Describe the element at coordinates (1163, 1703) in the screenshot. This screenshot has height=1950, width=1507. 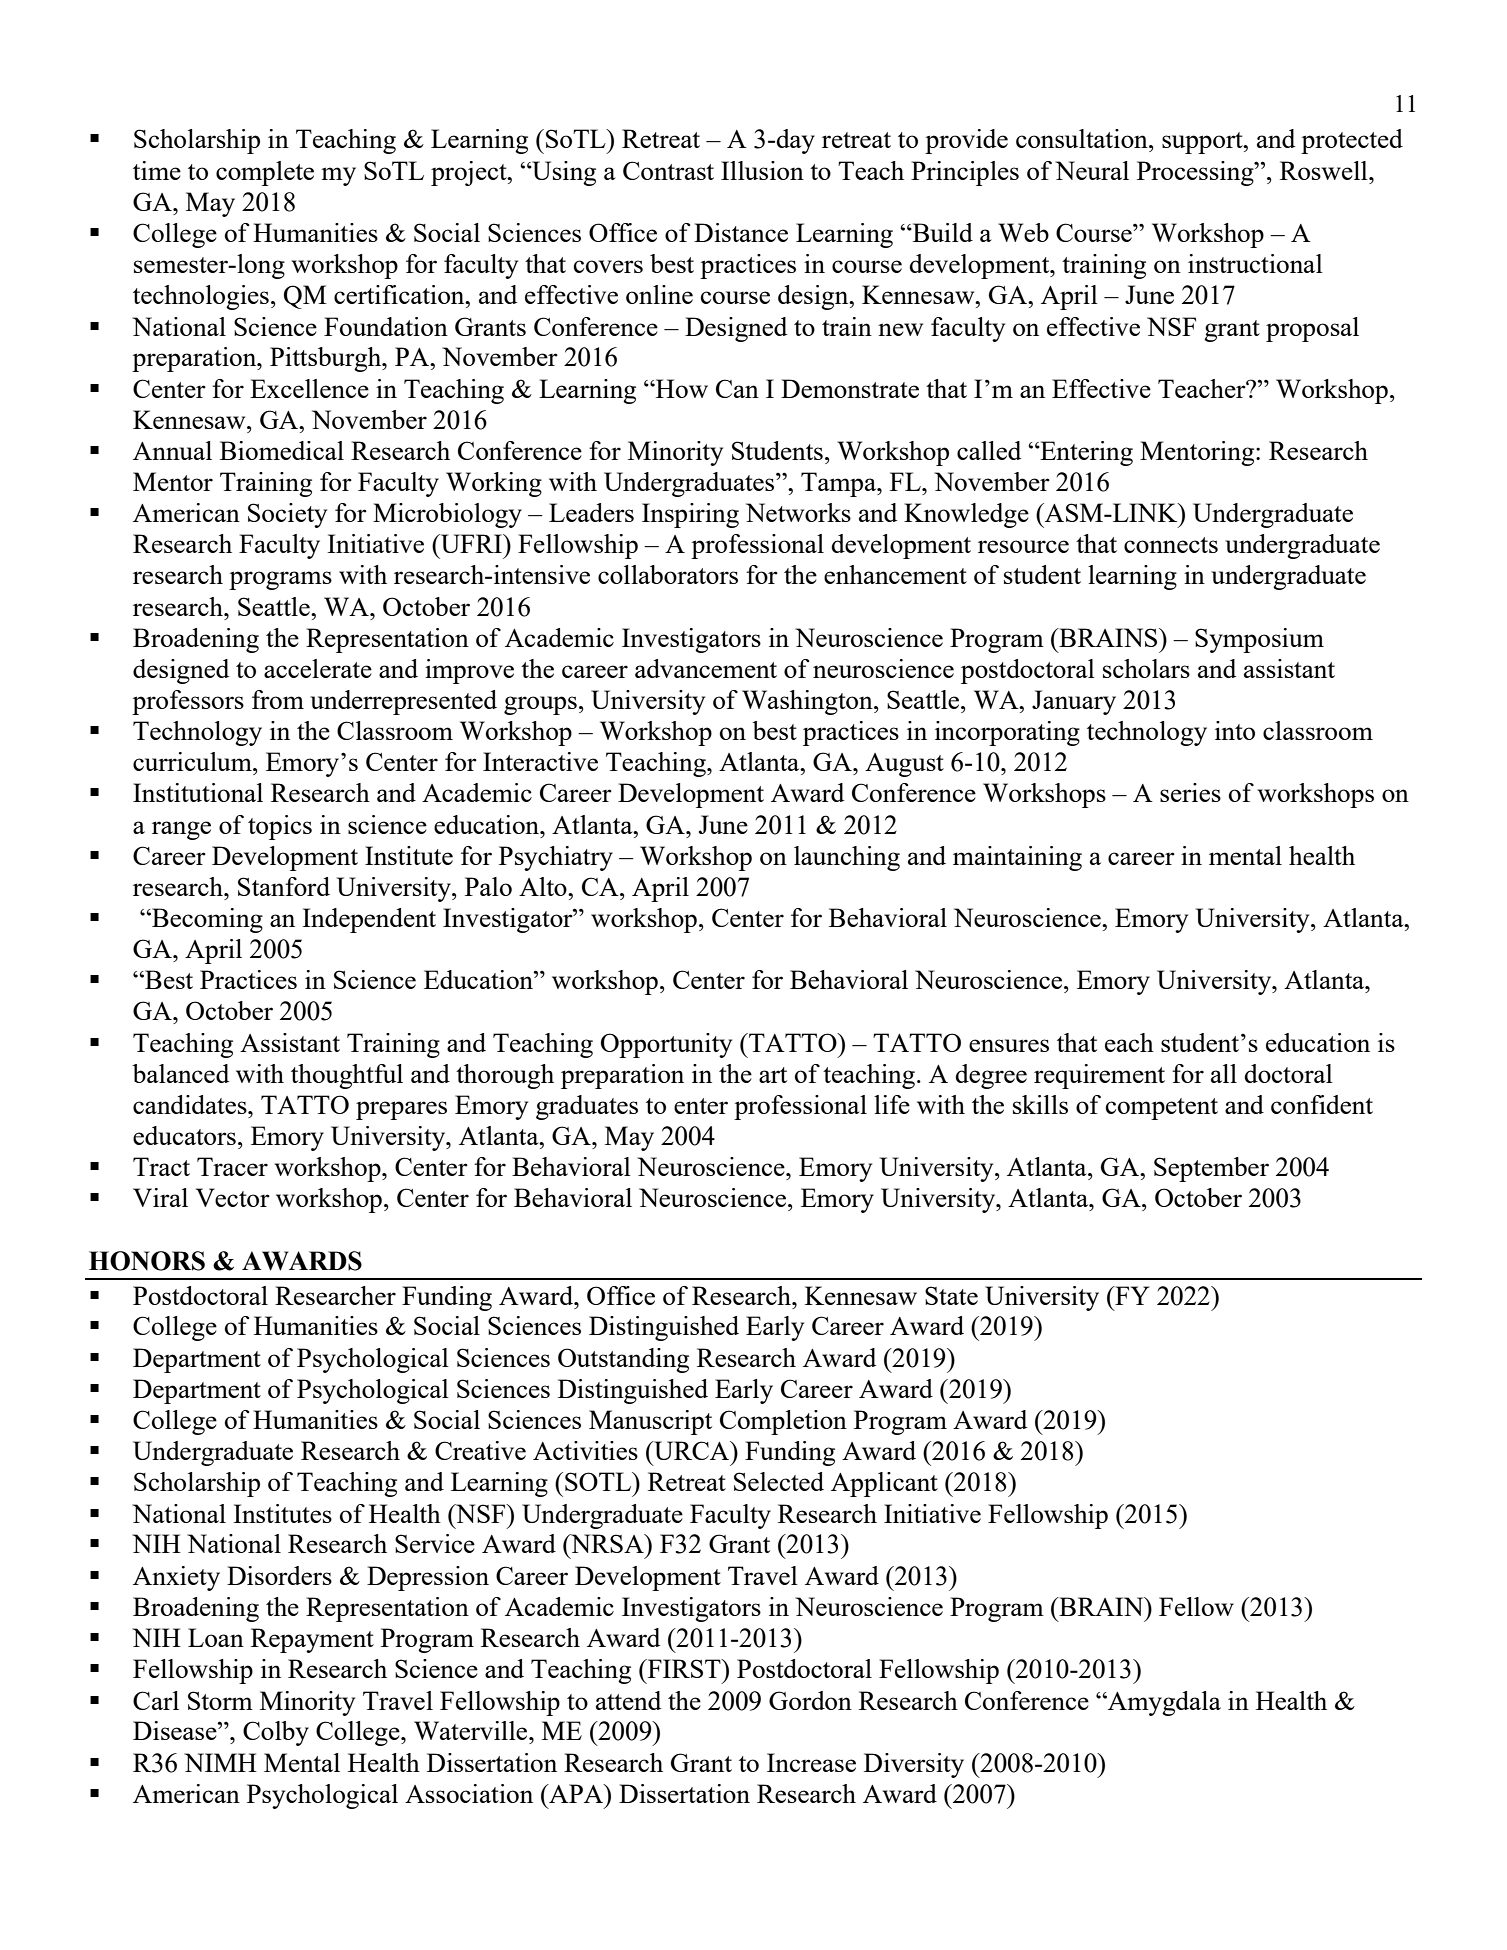
I see `Amygdala` at that location.
